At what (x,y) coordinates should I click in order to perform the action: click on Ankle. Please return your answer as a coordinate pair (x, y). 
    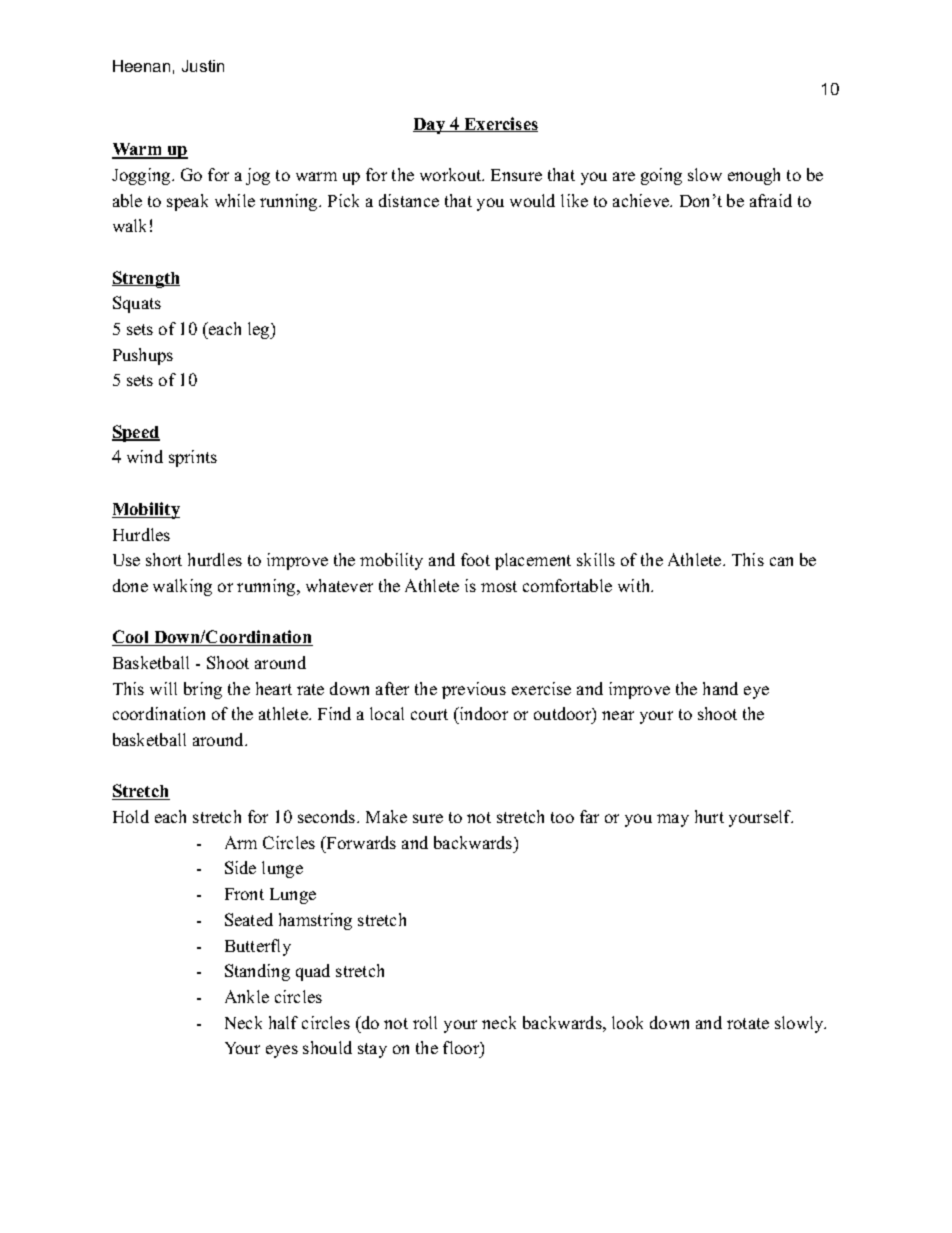
    Looking at the image, I should click on (247, 996).
